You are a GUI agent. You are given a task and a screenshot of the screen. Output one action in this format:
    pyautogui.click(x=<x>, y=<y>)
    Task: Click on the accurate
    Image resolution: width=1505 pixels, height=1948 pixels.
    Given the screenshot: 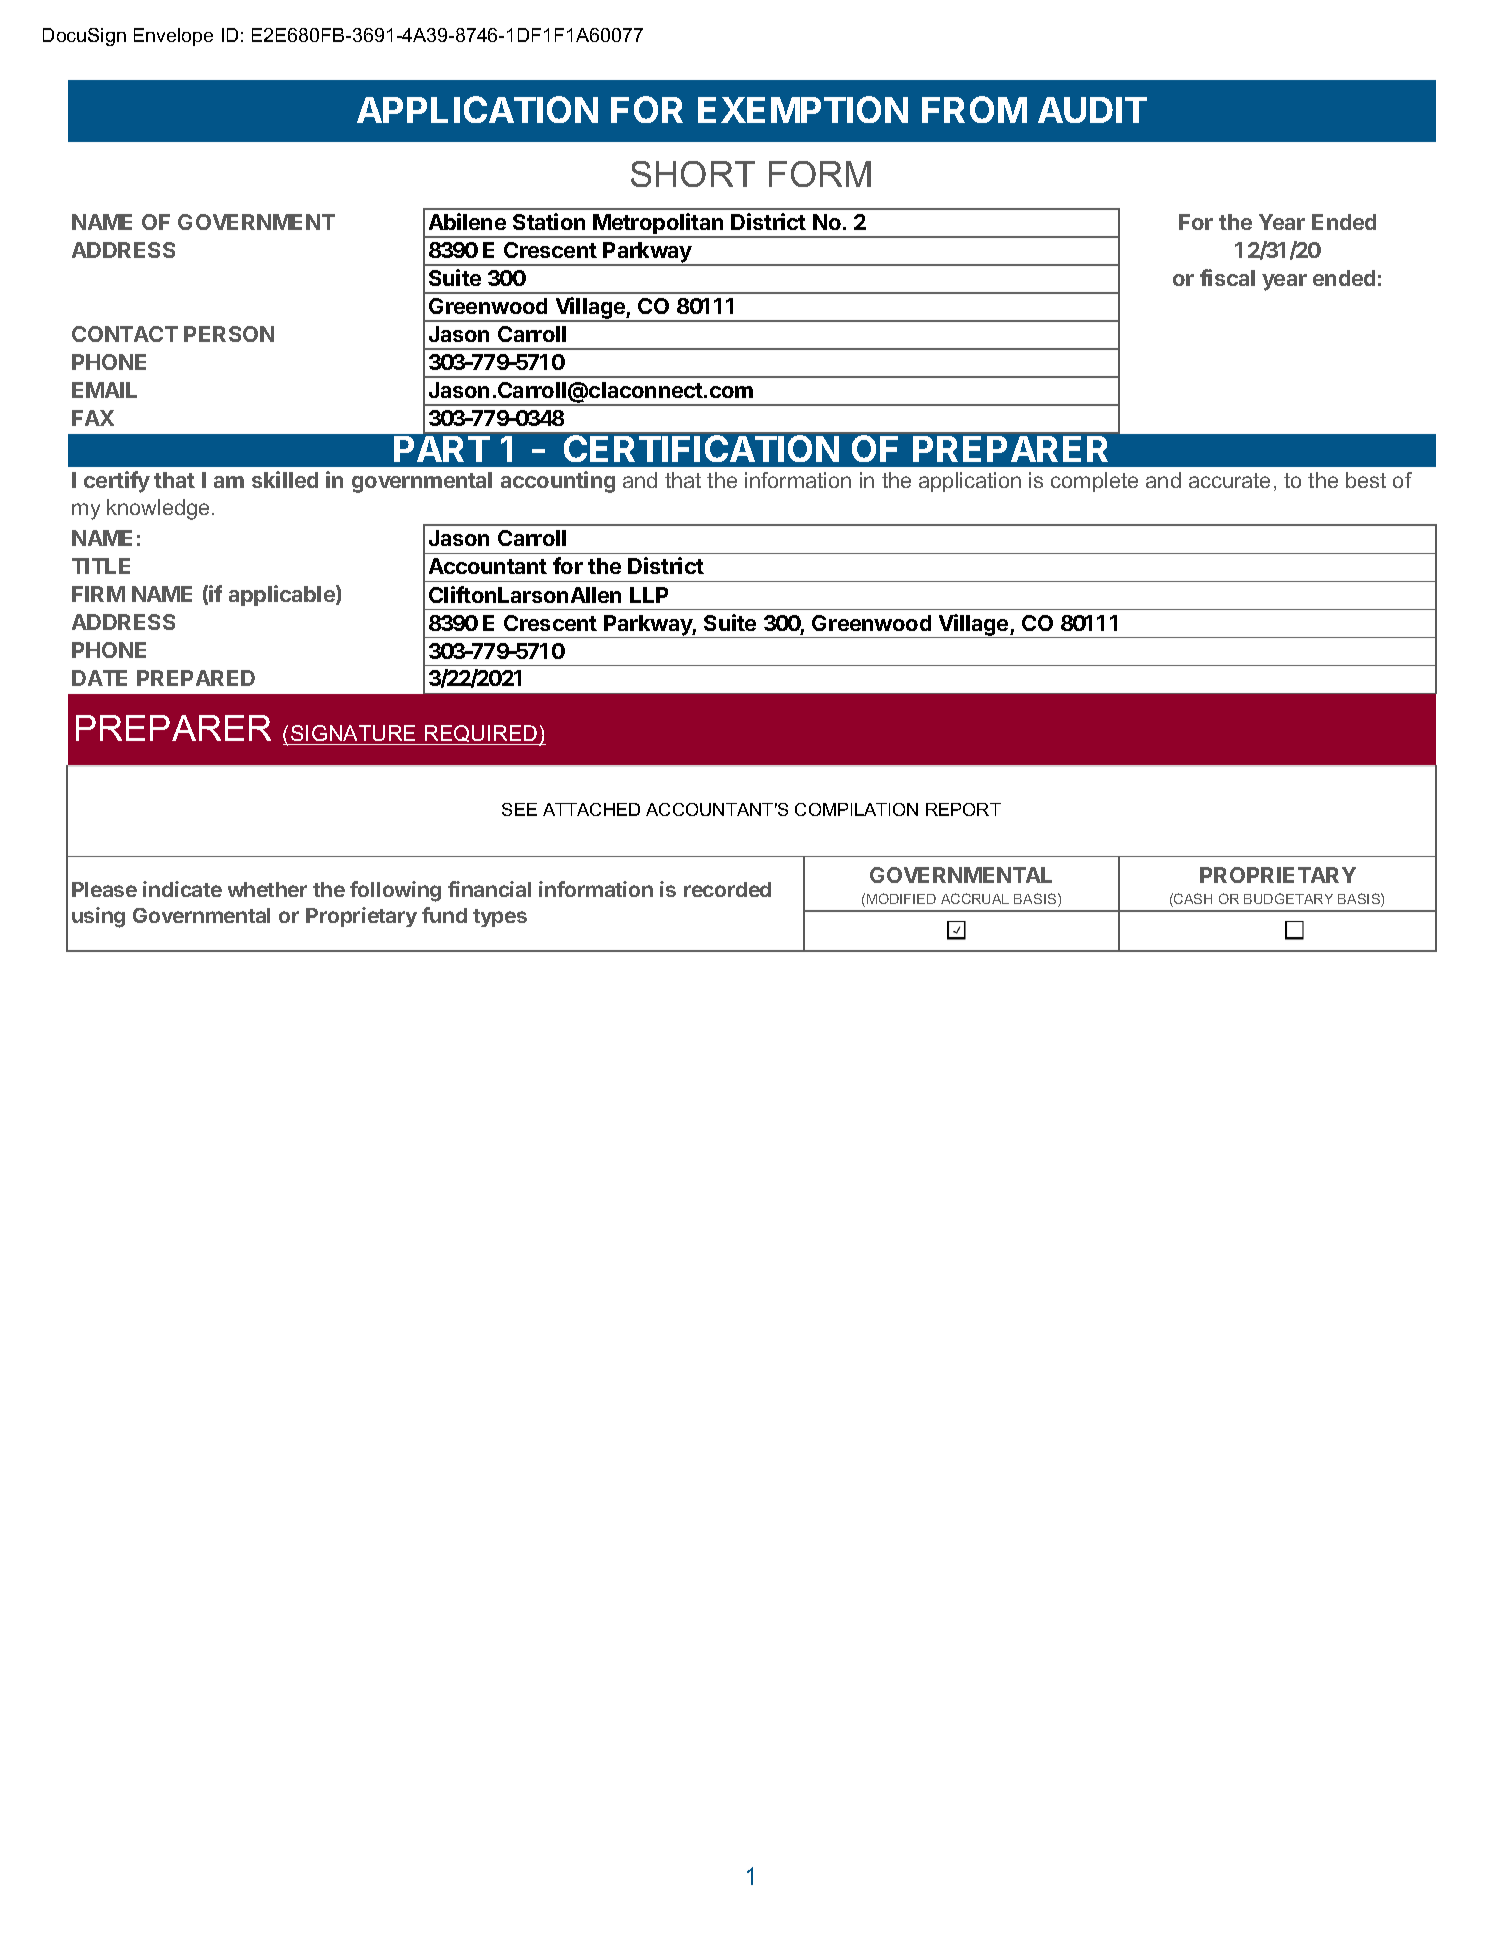 What is the action you would take?
    pyautogui.click(x=1229, y=480)
